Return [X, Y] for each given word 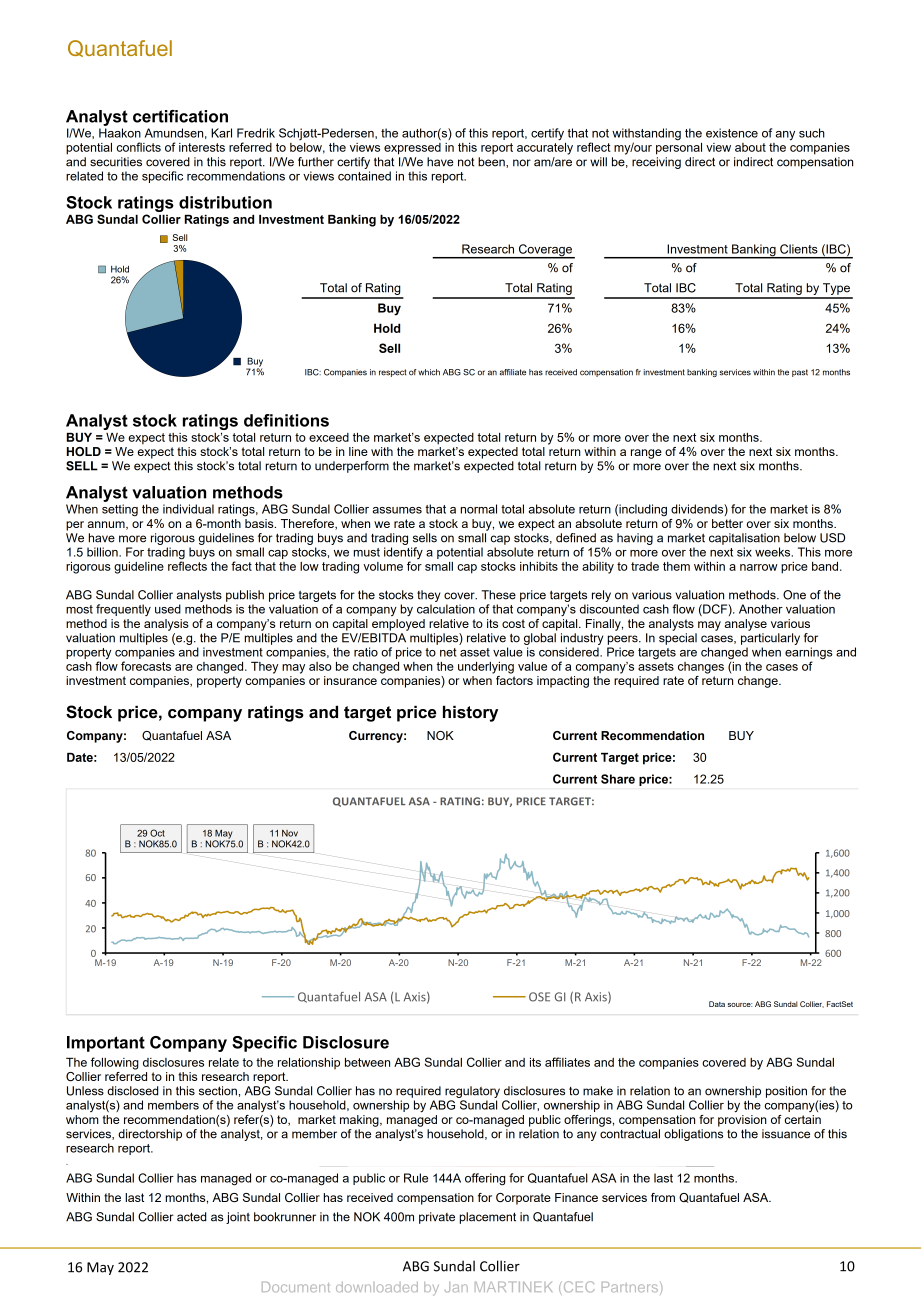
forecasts [146, 666]
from [663, 1197]
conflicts [139, 147]
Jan [456, 1287]
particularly [770, 639]
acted [191, 1217]
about [750, 147]
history [470, 713]
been [492, 162]
